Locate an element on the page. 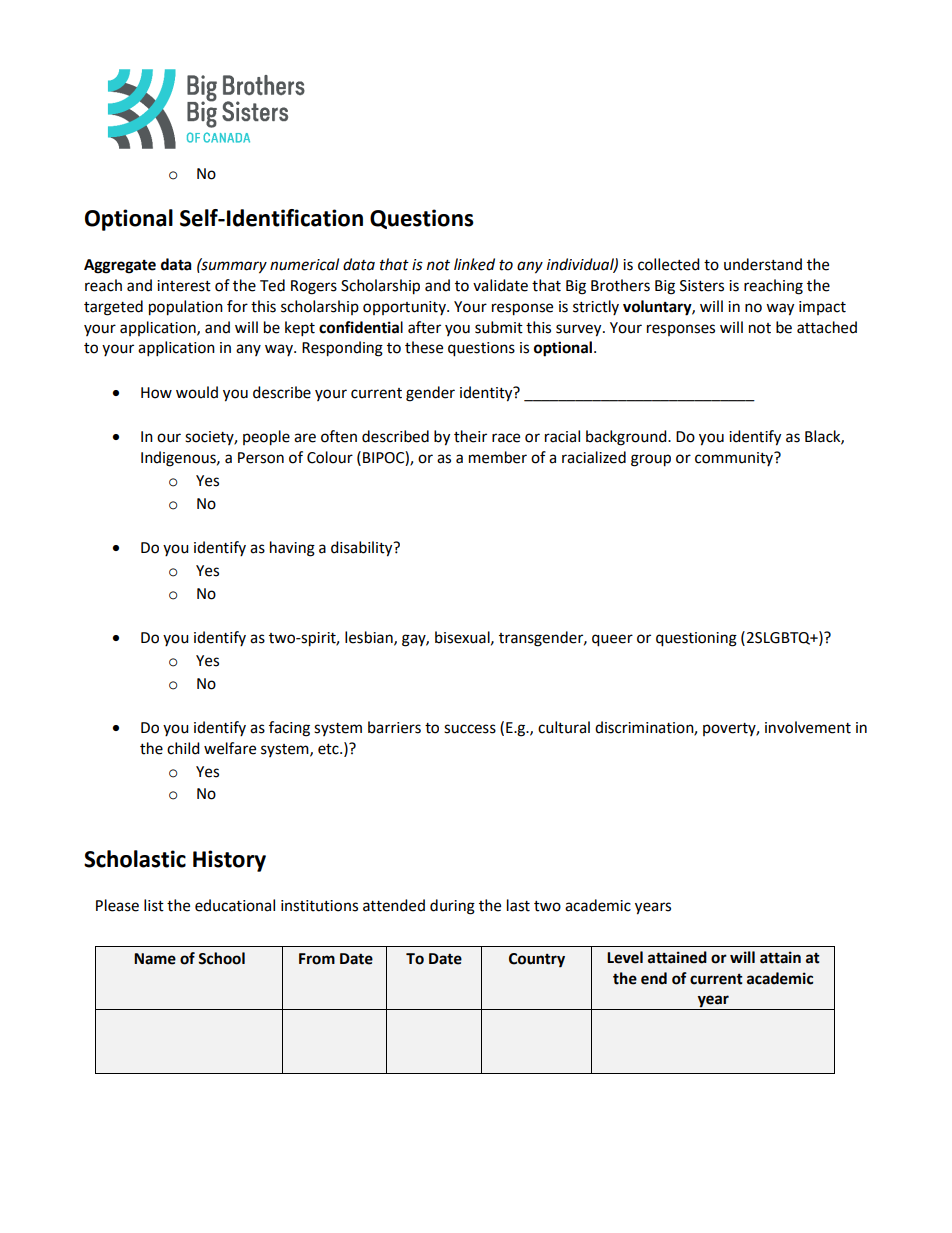 This page has height=1233, width=952. involvement is located at coordinates (808, 727).
